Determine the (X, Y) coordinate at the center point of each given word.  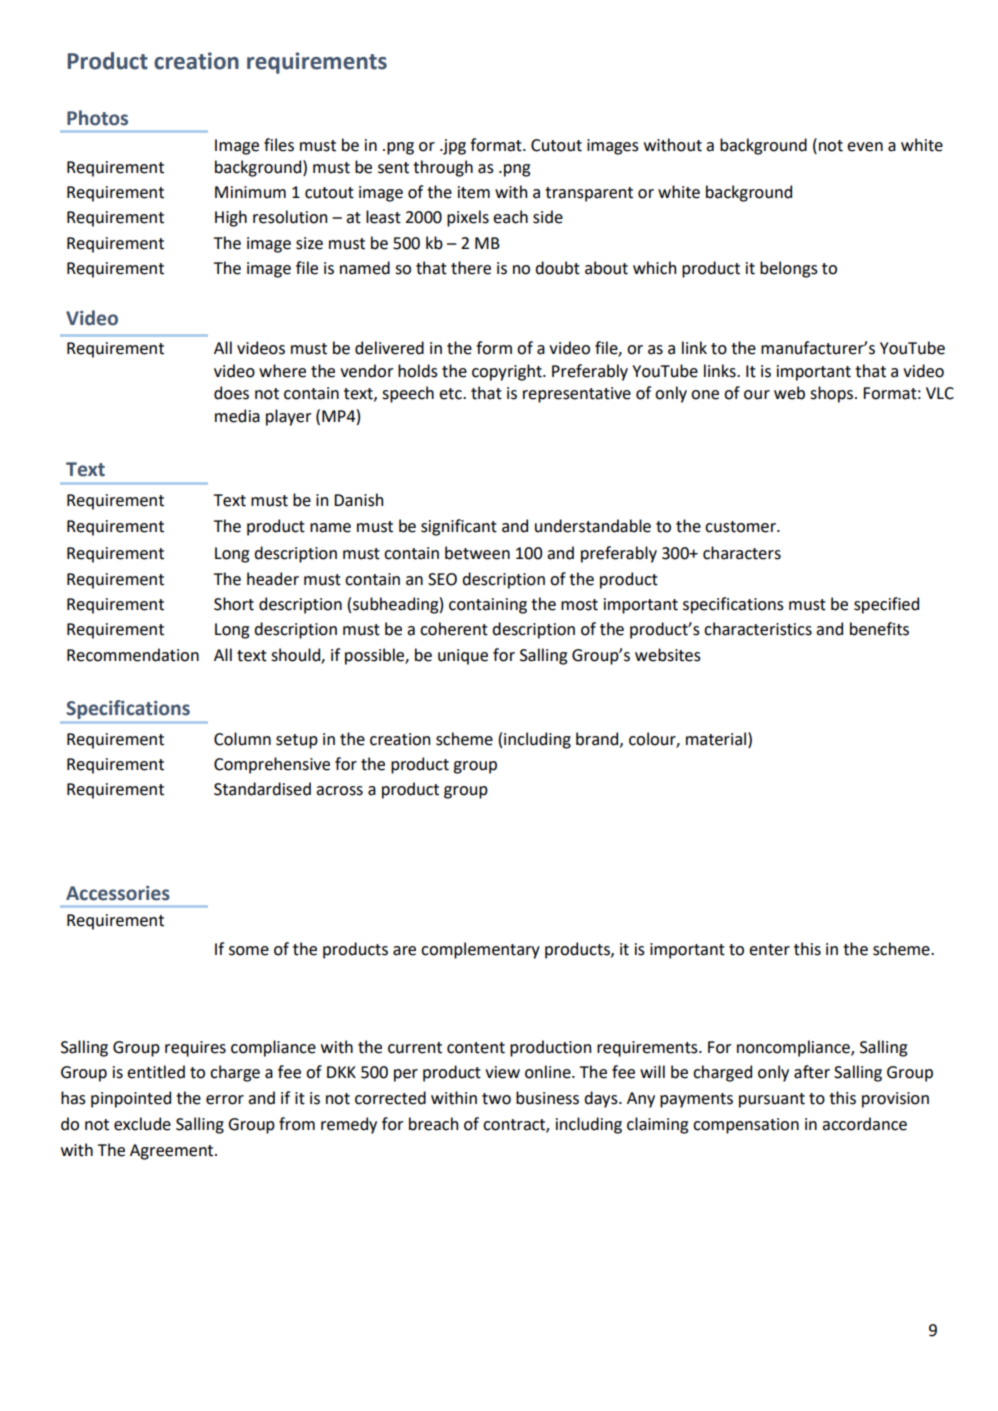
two (496, 1099)
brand (598, 739)
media (237, 416)
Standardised (262, 789)
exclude (142, 1124)
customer (741, 527)
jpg (453, 147)
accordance (864, 1124)
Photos (97, 118)
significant (459, 527)
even (865, 147)
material (717, 739)
